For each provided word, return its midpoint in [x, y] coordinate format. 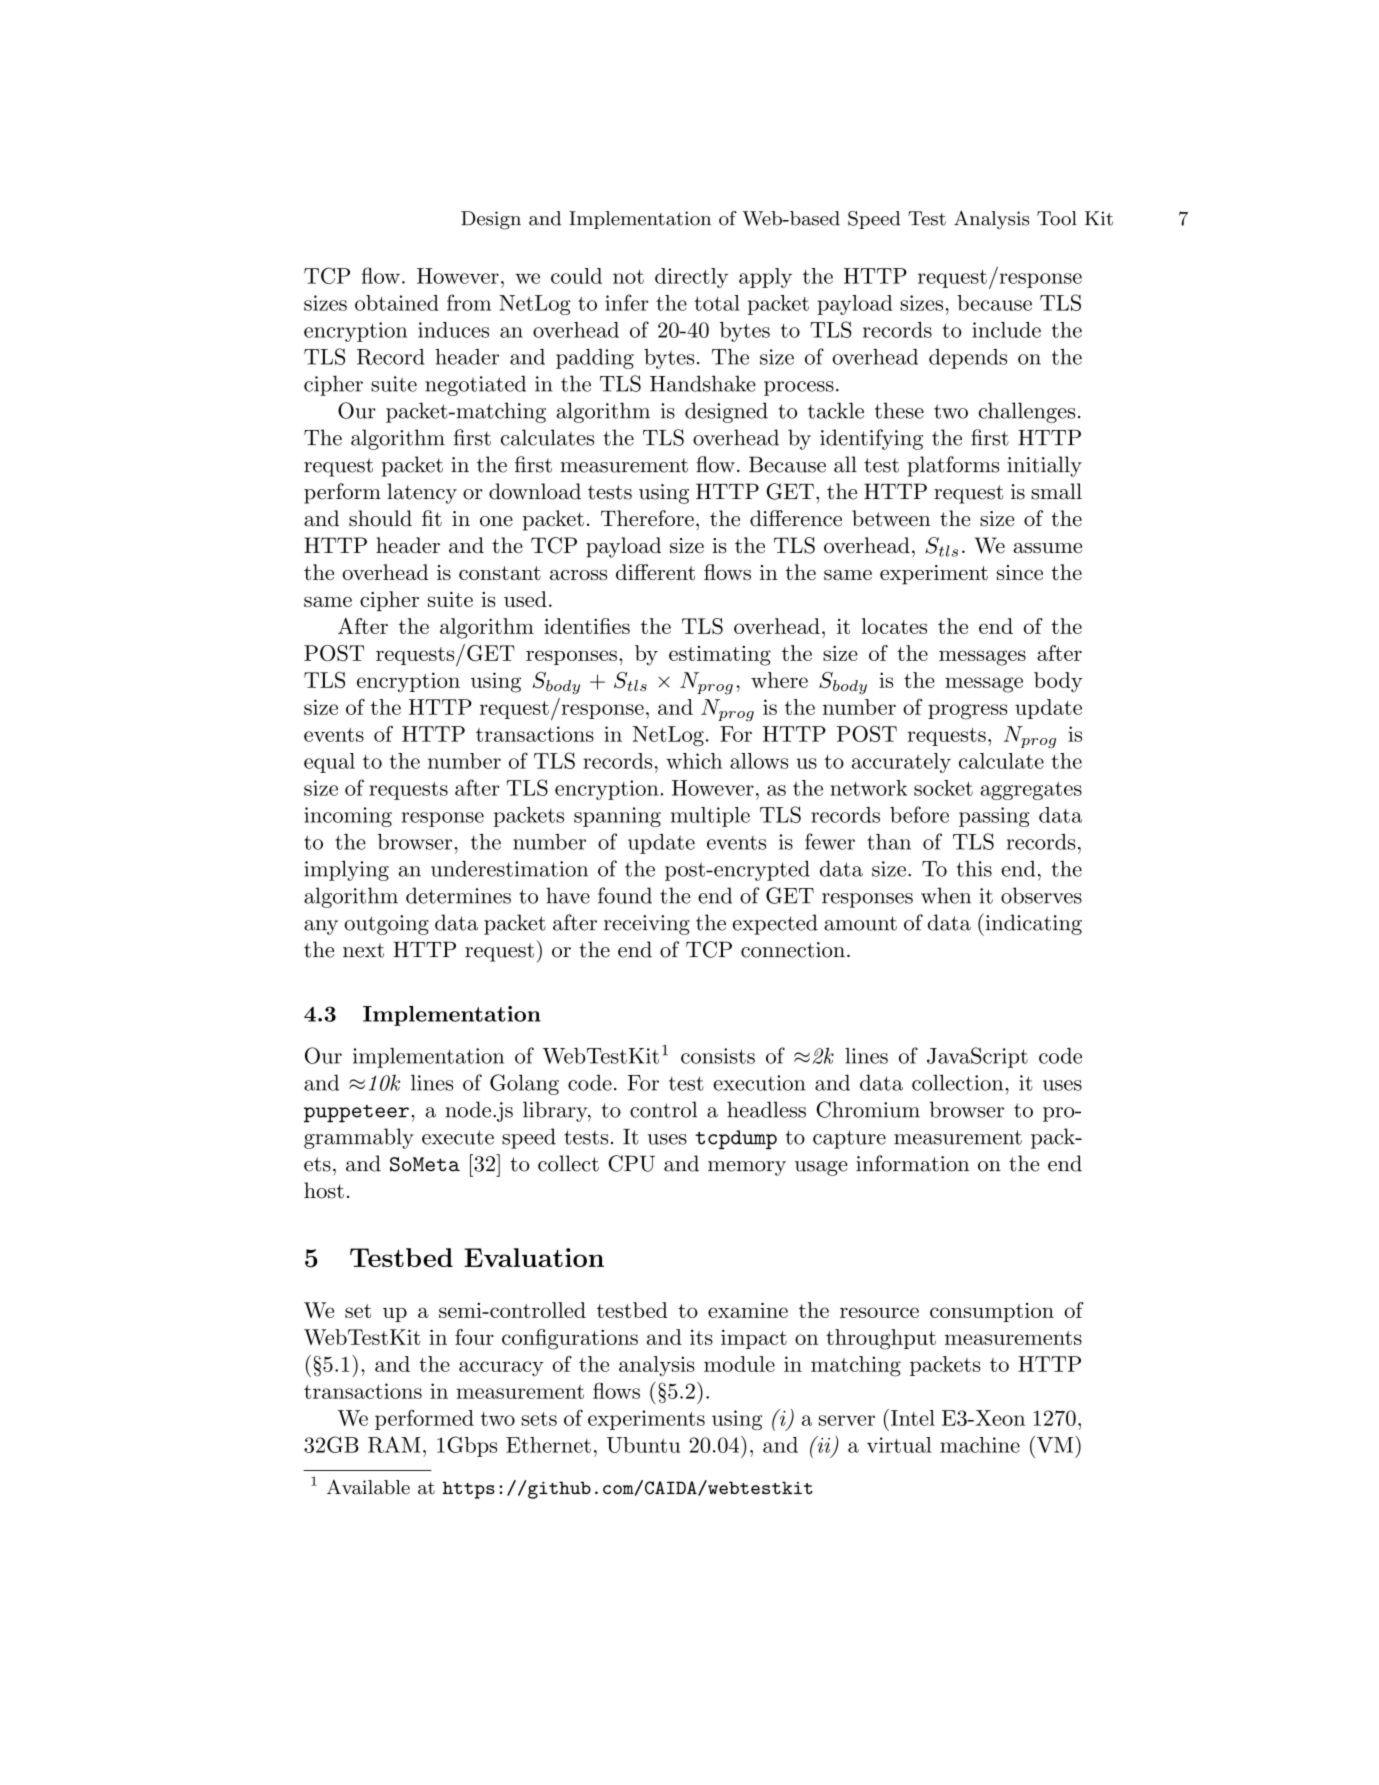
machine [980, 1445]
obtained [397, 303]
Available [368, 1487]
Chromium [868, 1109]
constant [500, 573]
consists [718, 1056]
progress [967, 712]
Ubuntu [643, 1445]
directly [691, 278]
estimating [720, 656]
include [1006, 330]
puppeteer [356, 1114]
